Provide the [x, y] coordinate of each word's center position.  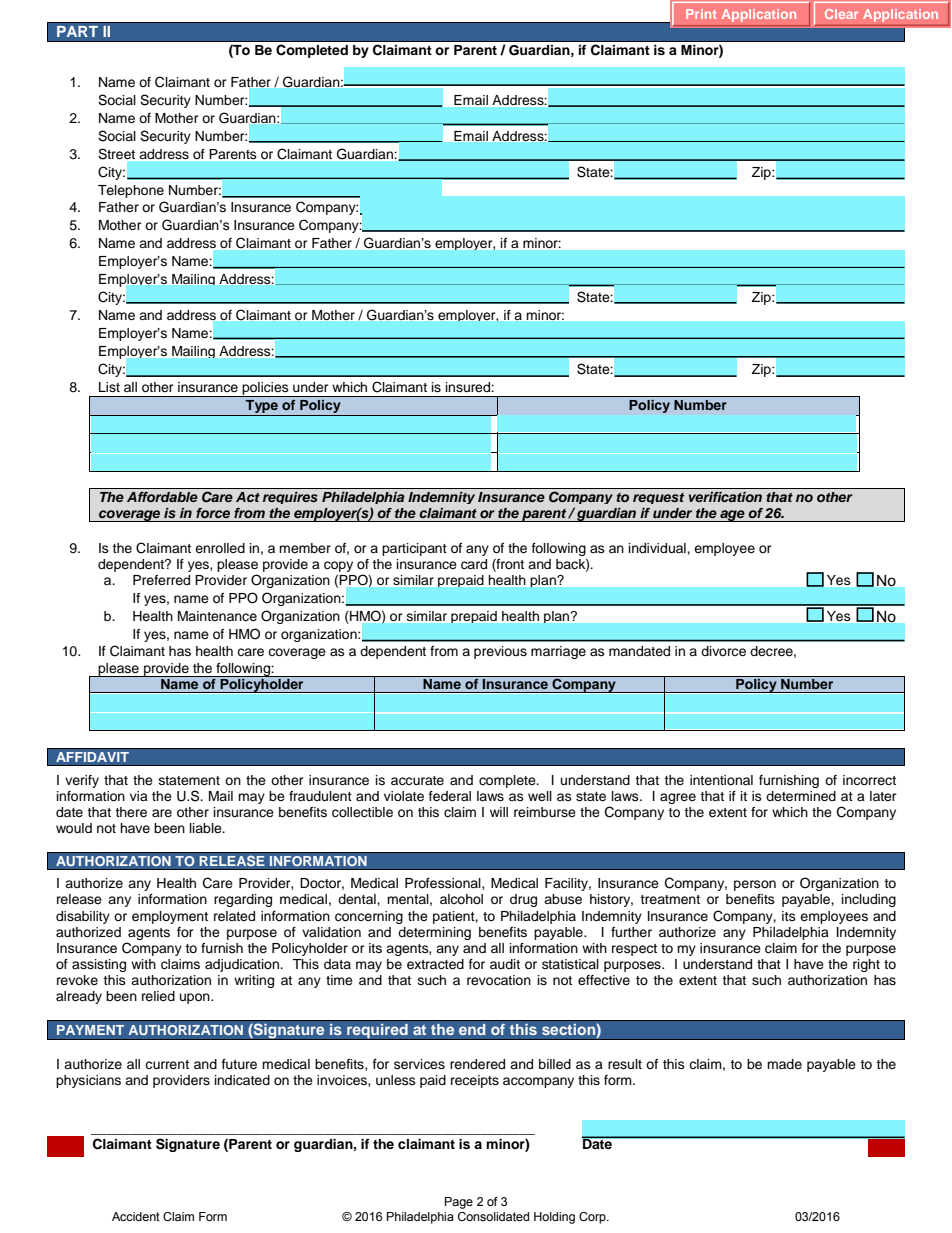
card [474, 564]
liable [207, 828]
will [499, 812]
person [755, 885]
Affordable [162, 497]
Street [116, 154]
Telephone [131, 191]
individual [658, 548]
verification [725, 497]
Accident [136, 1216]
